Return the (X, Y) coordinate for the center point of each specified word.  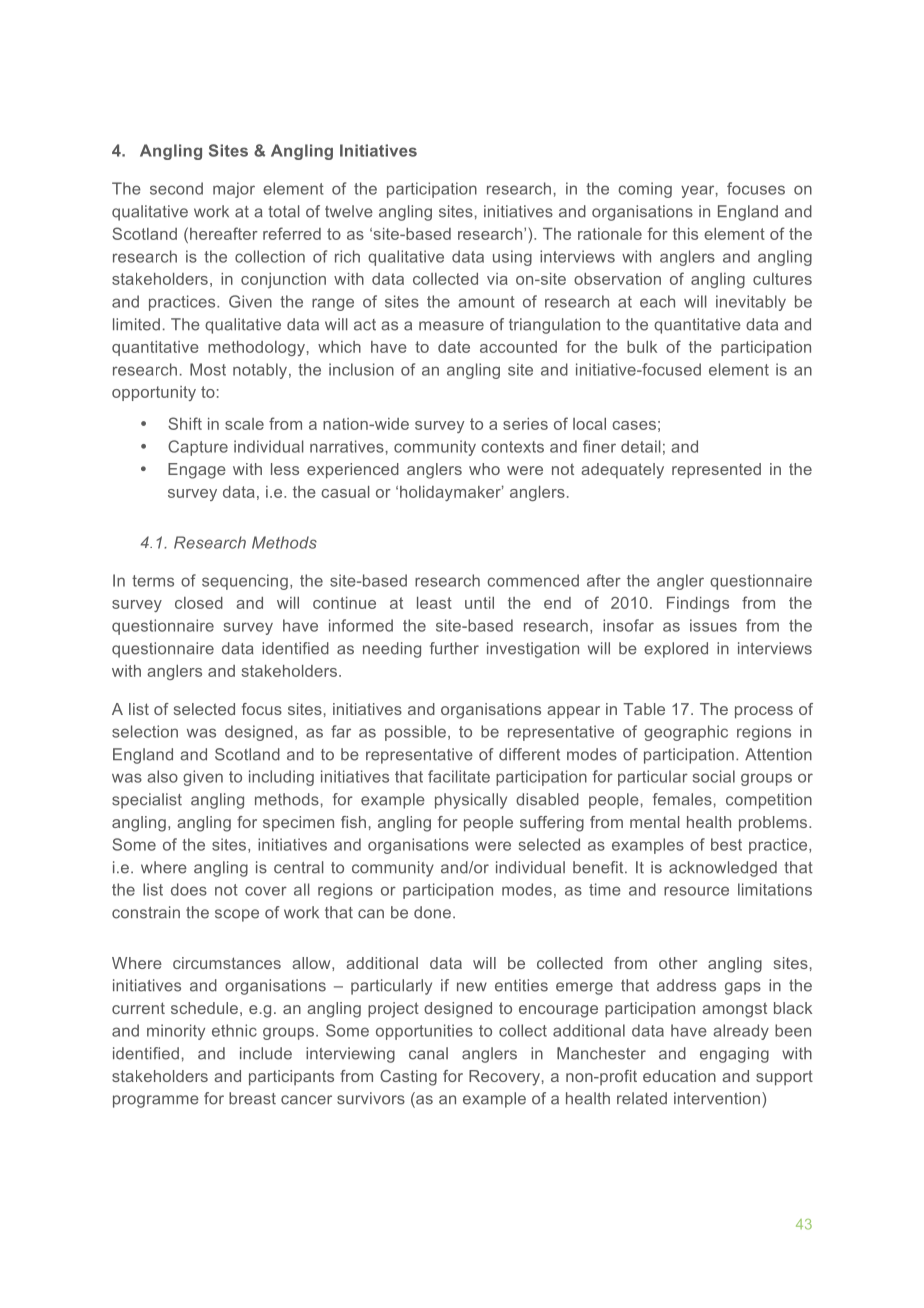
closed (199, 603)
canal (428, 1053)
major (234, 190)
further (454, 648)
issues (713, 625)
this (685, 234)
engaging (734, 1055)
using (512, 258)
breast (252, 1098)
